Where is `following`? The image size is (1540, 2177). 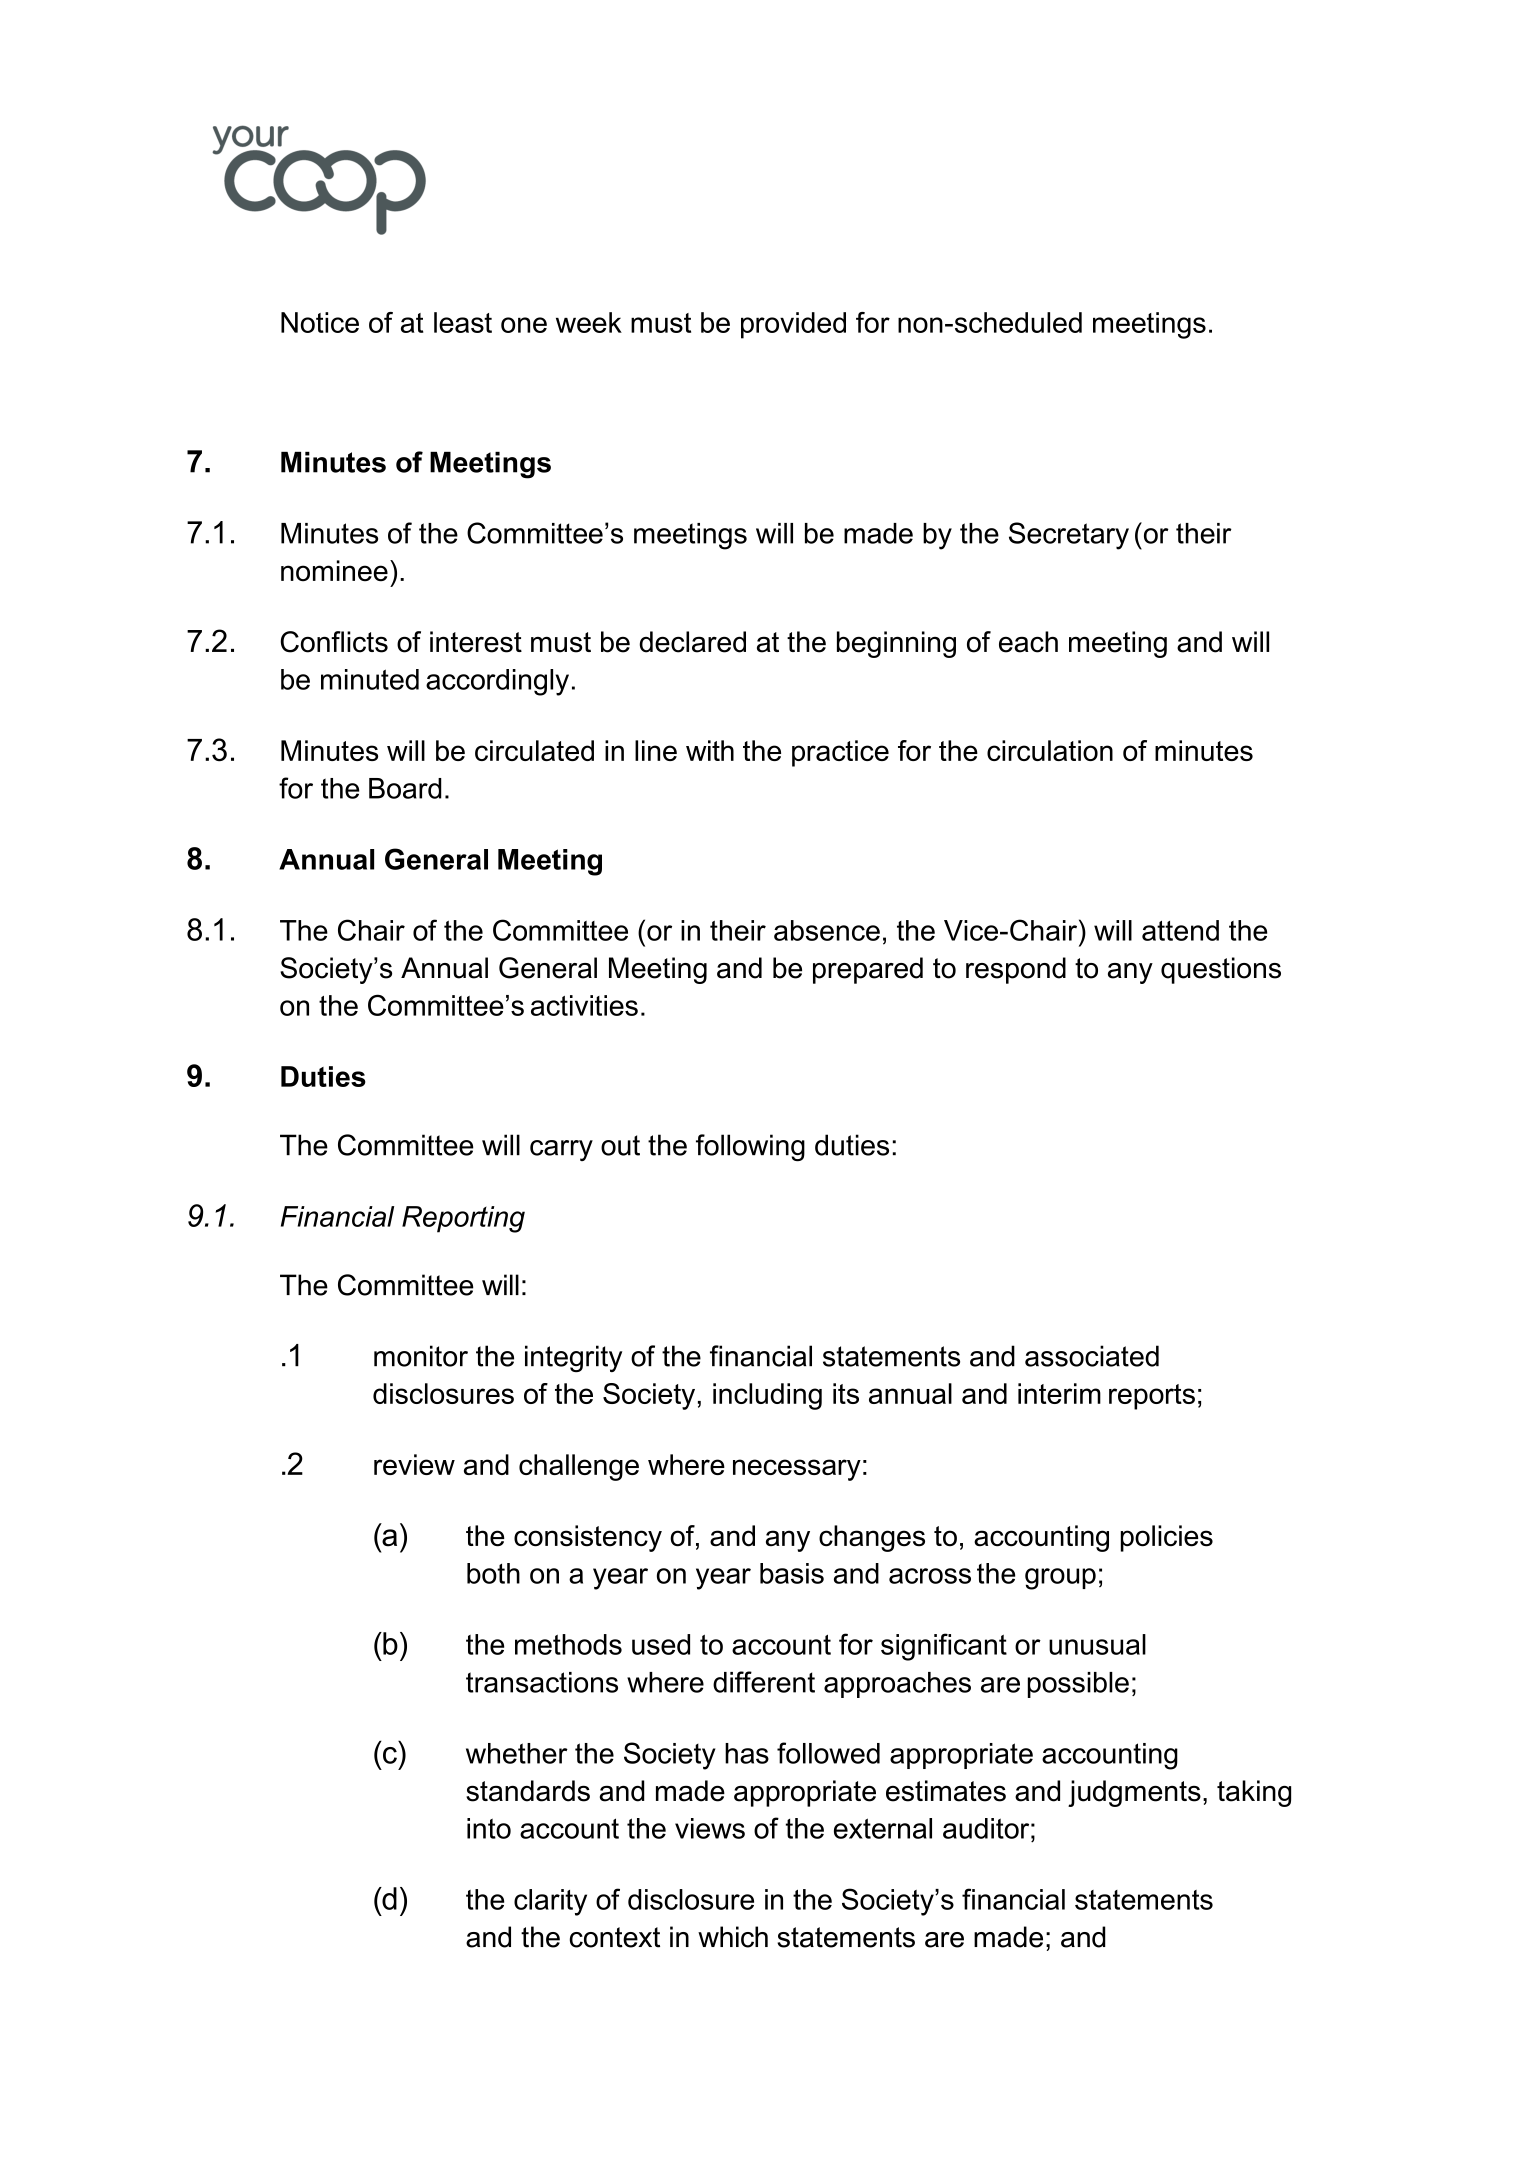
following is located at coordinates (750, 1147).
